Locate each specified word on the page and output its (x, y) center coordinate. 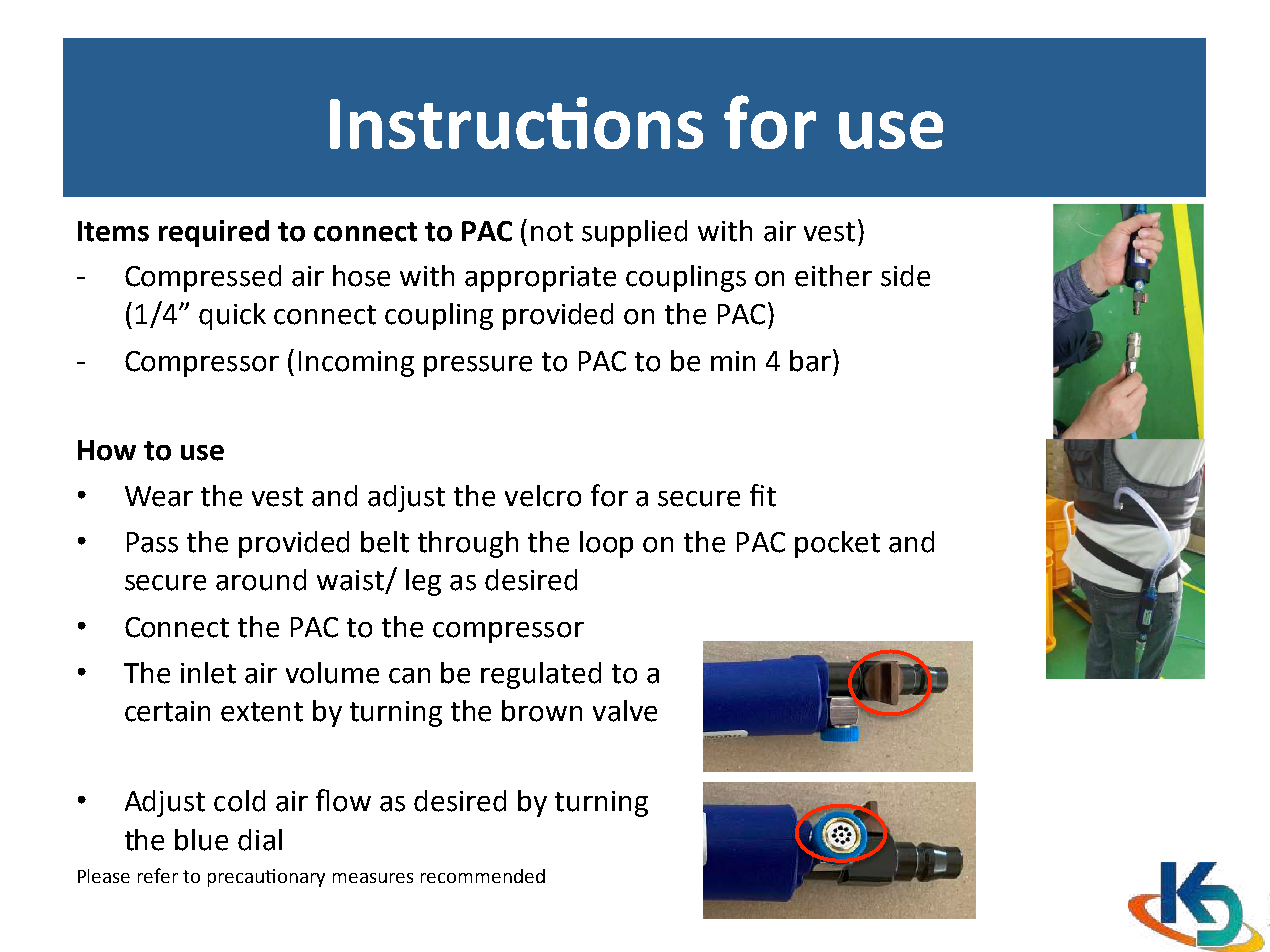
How (107, 450)
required (214, 233)
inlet (208, 673)
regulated (541, 675)
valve (625, 711)
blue (201, 840)
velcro (543, 496)
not (552, 232)
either (833, 276)
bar (812, 360)
